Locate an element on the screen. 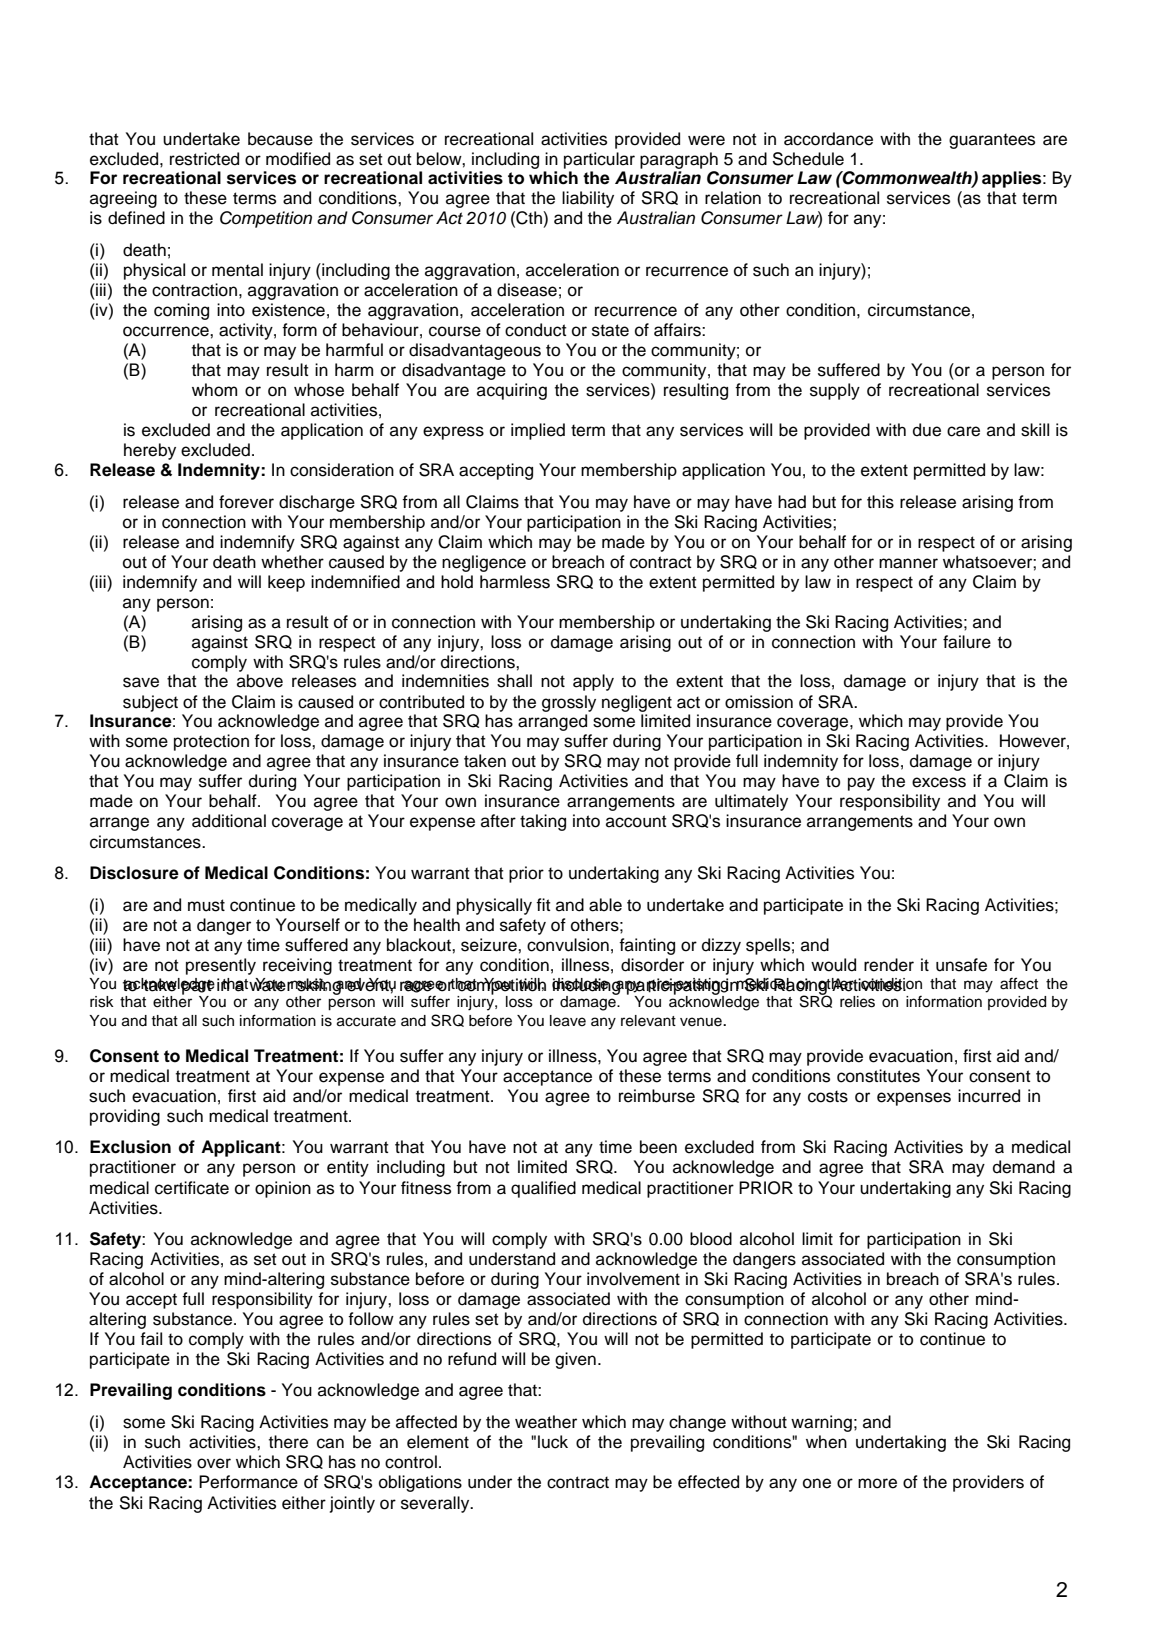  manner is located at coordinates (908, 563).
